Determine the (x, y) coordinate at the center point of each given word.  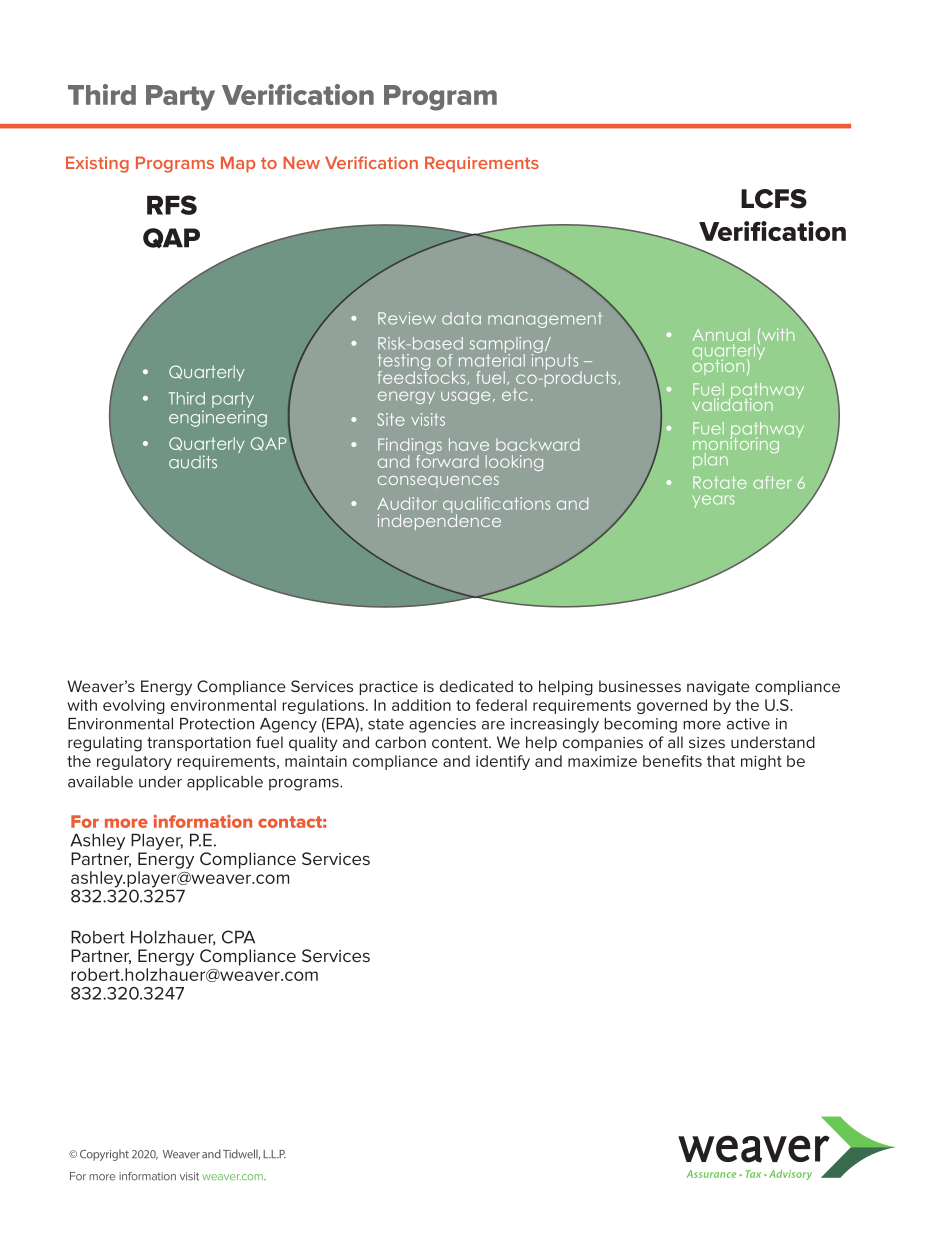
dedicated (476, 686)
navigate (718, 688)
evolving (134, 706)
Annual (720, 335)
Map (238, 164)
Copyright (104, 1155)
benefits (672, 761)
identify (503, 762)
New (301, 162)
